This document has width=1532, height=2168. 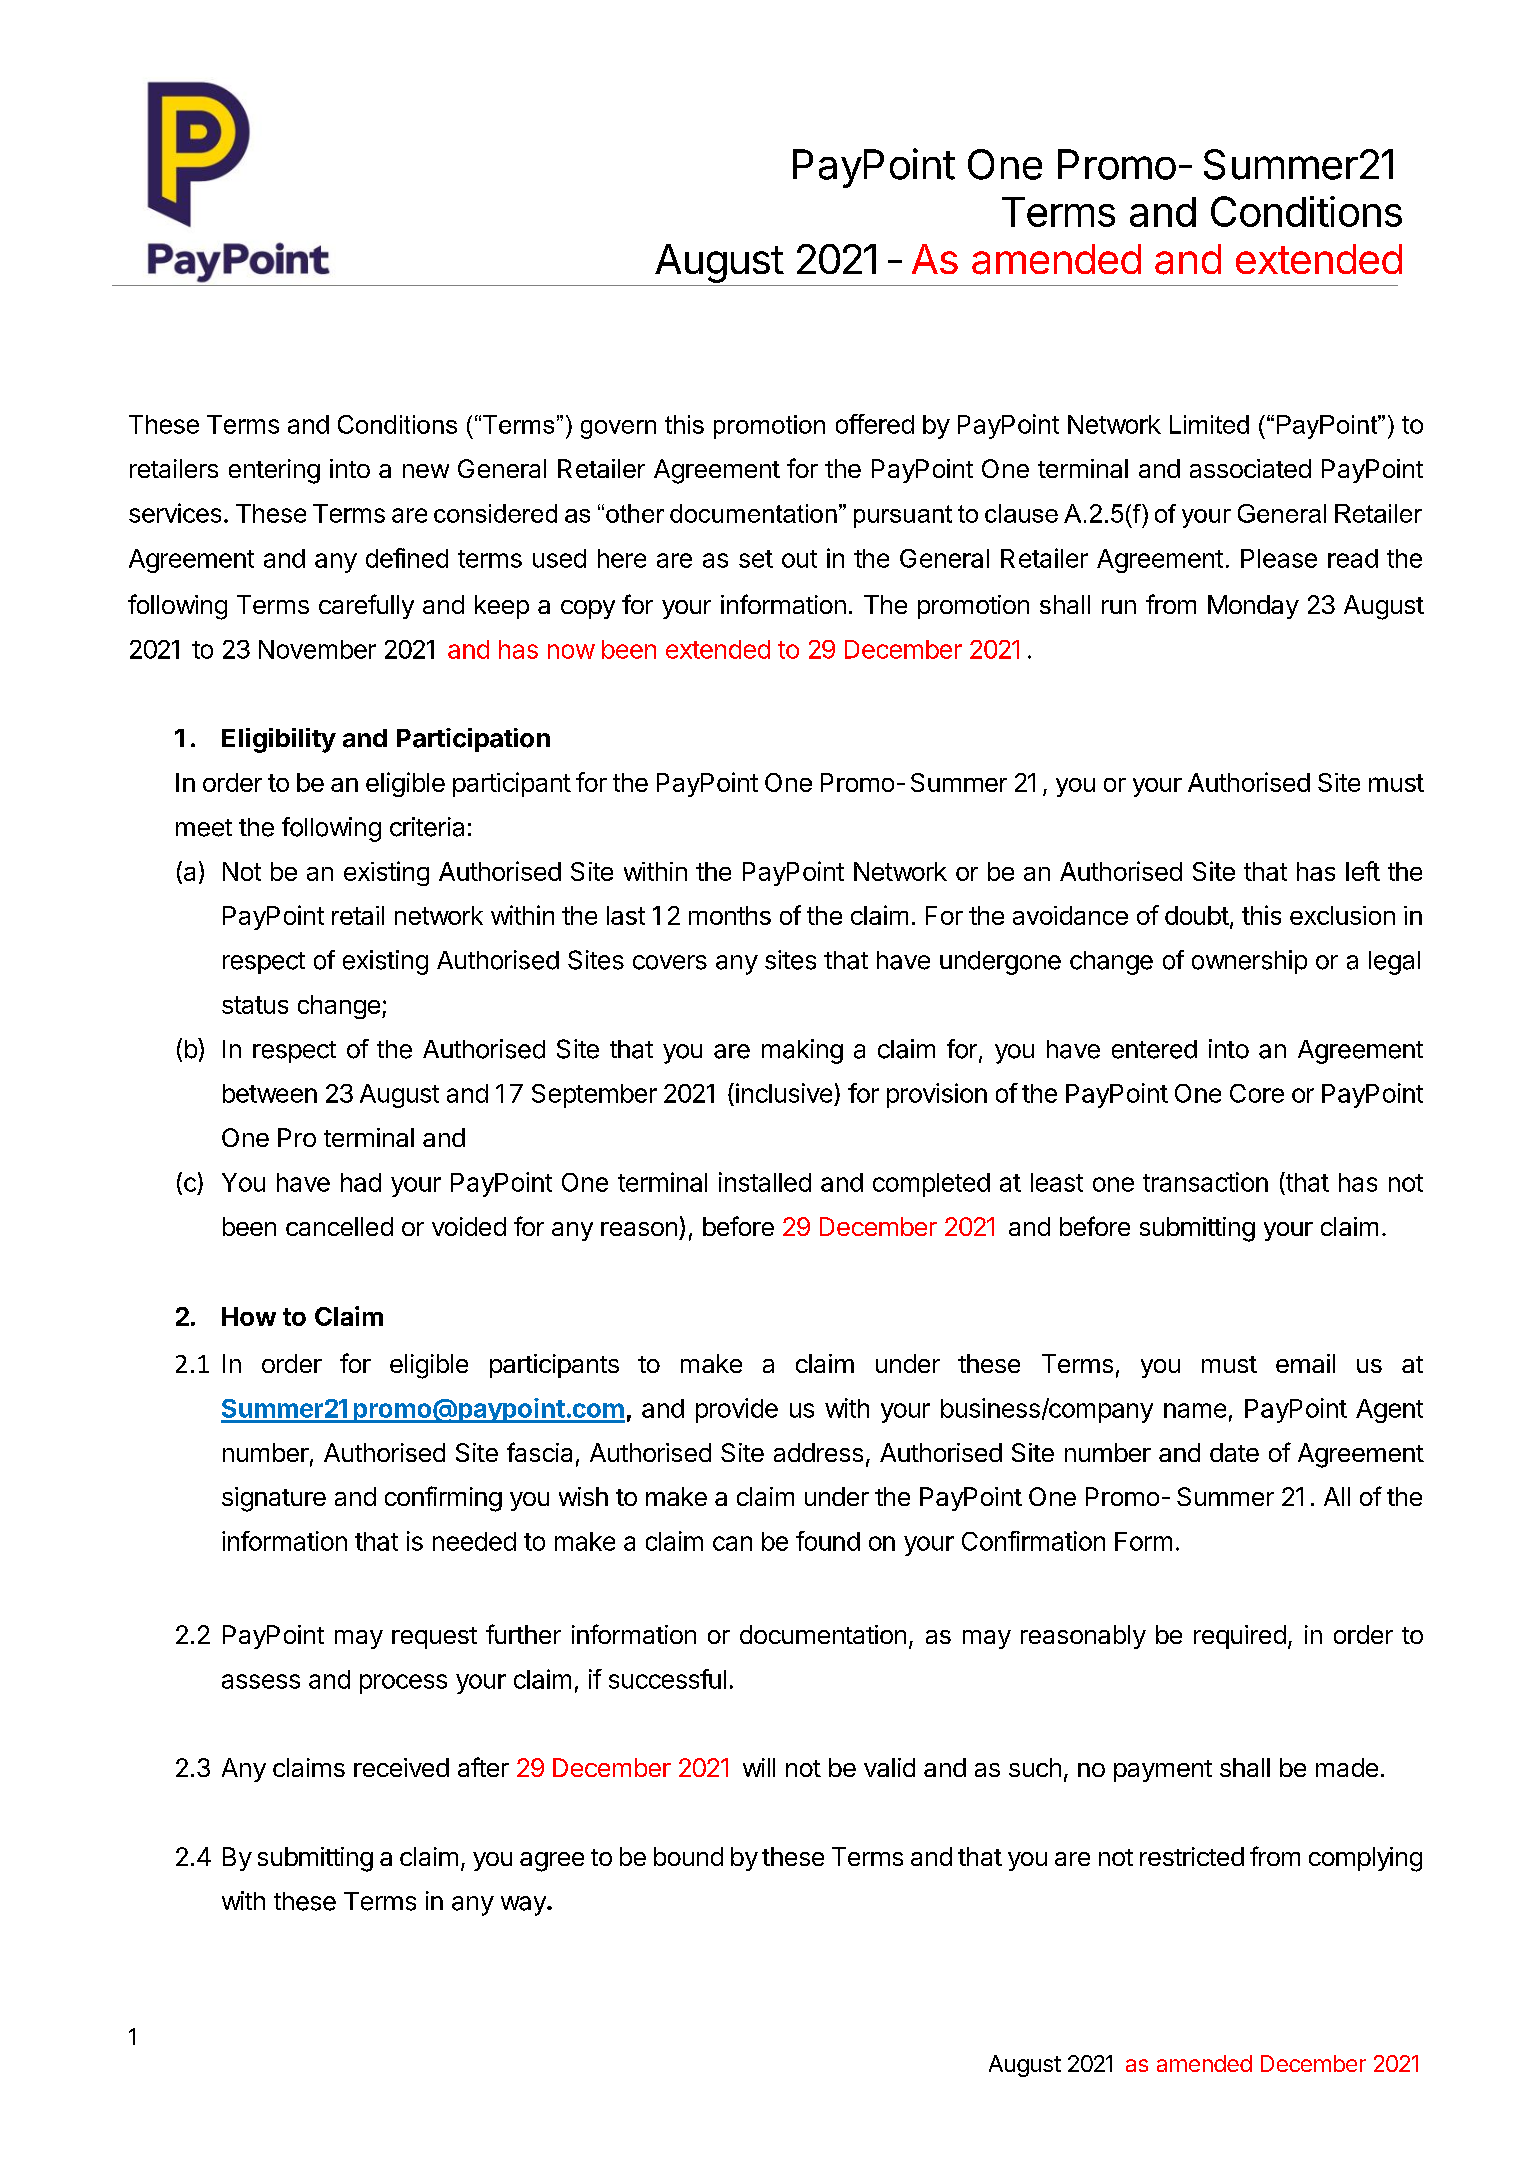 What do you see at coordinates (730, 915) in the document?
I see `months` at bounding box center [730, 915].
